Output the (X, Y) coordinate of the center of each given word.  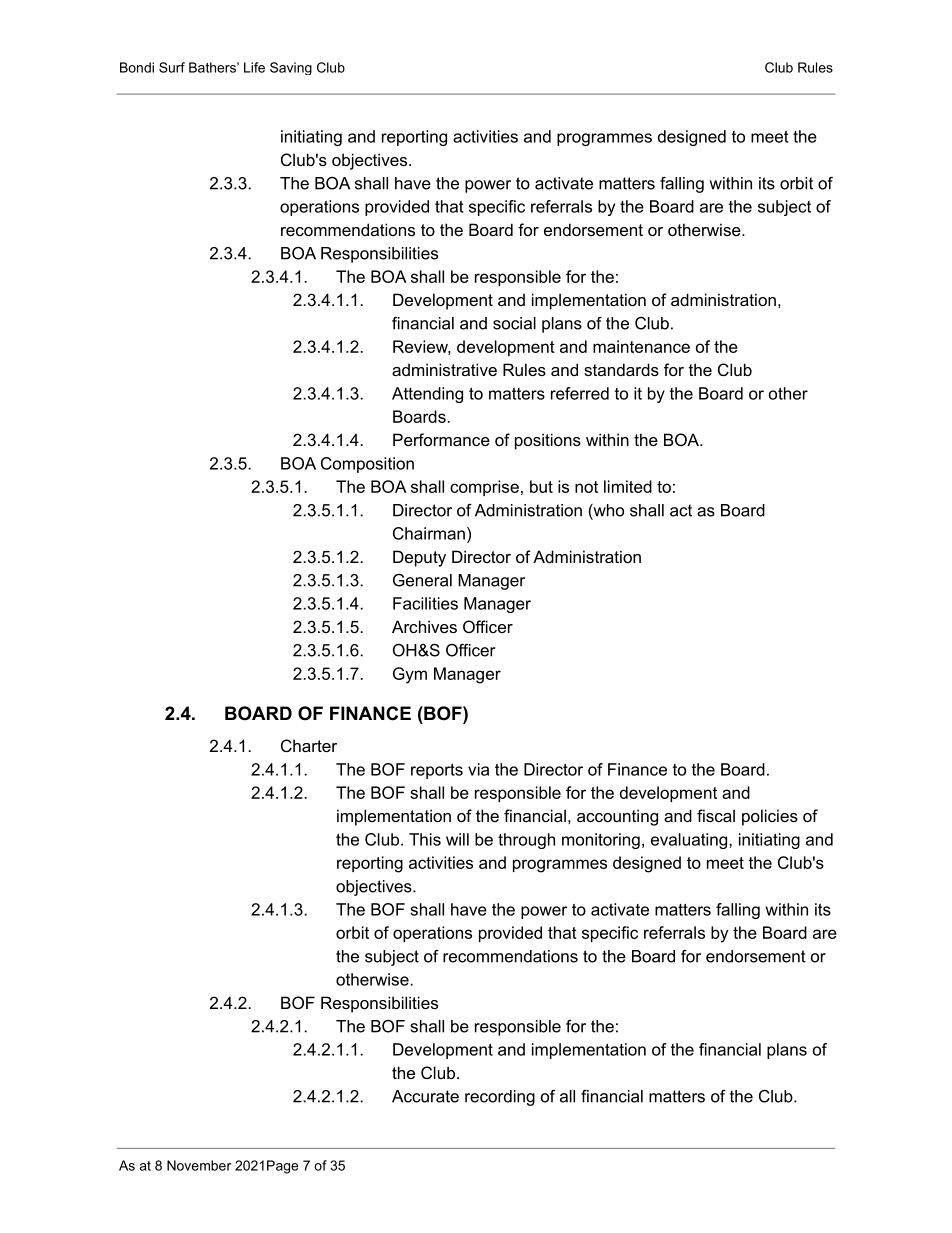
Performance (441, 439)
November (199, 1165)
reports (437, 771)
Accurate (425, 1096)
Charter (309, 745)
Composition (367, 465)
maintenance (641, 346)
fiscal (716, 815)
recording (500, 1098)
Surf (172, 67)
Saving (291, 68)
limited (628, 486)
